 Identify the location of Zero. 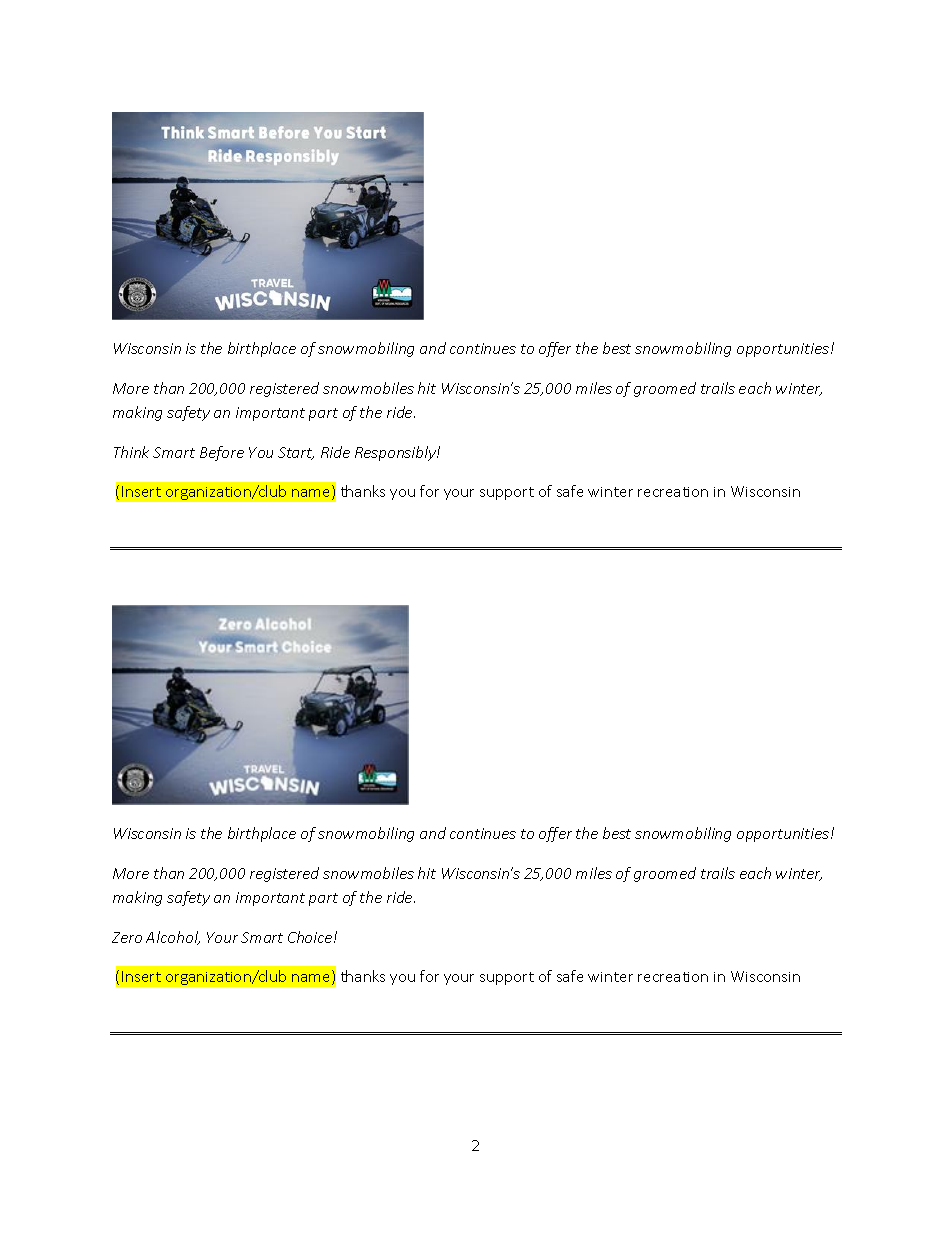
(127, 937).
